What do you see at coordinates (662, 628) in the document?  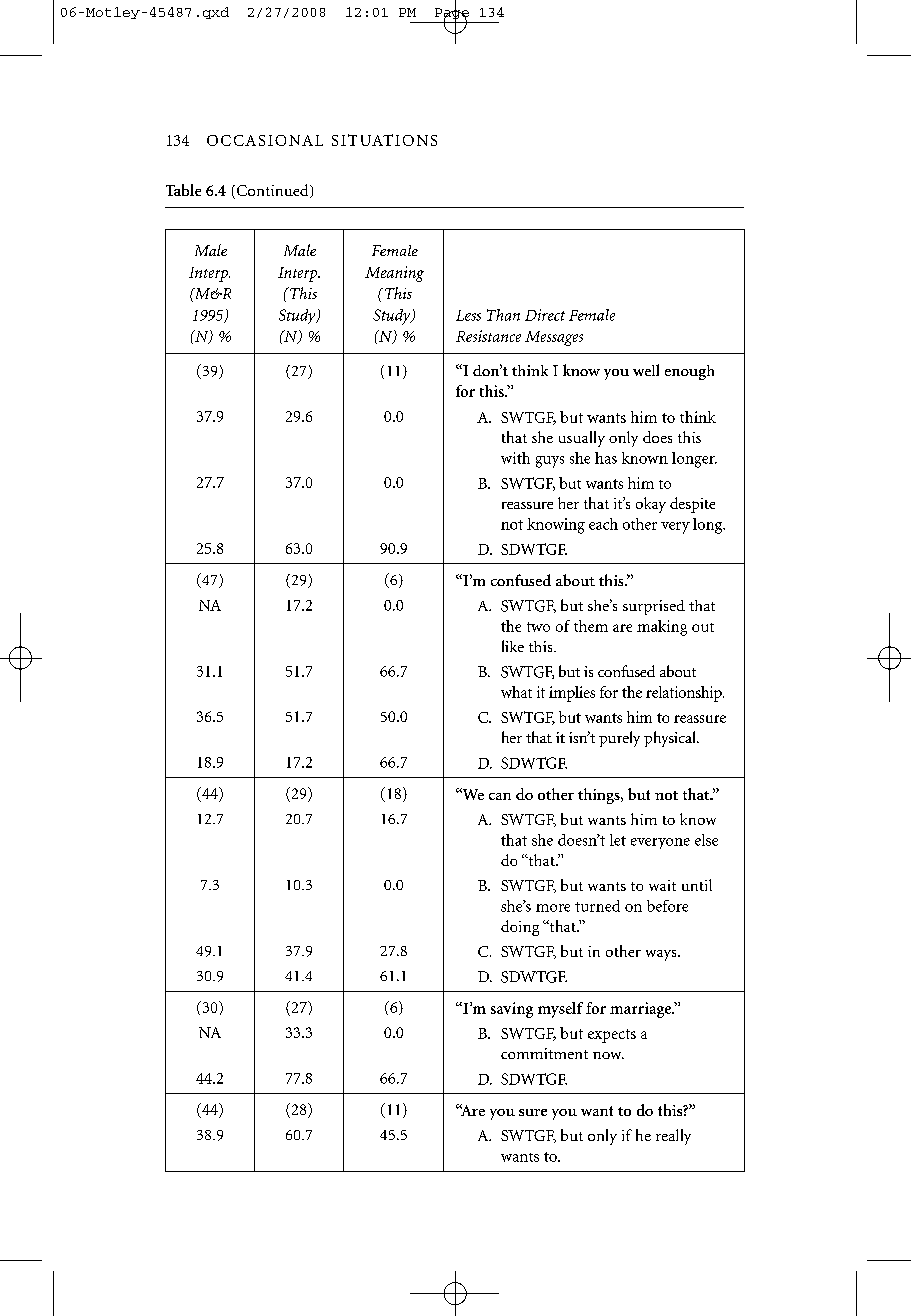 I see `making` at bounding box center [662, 628].
